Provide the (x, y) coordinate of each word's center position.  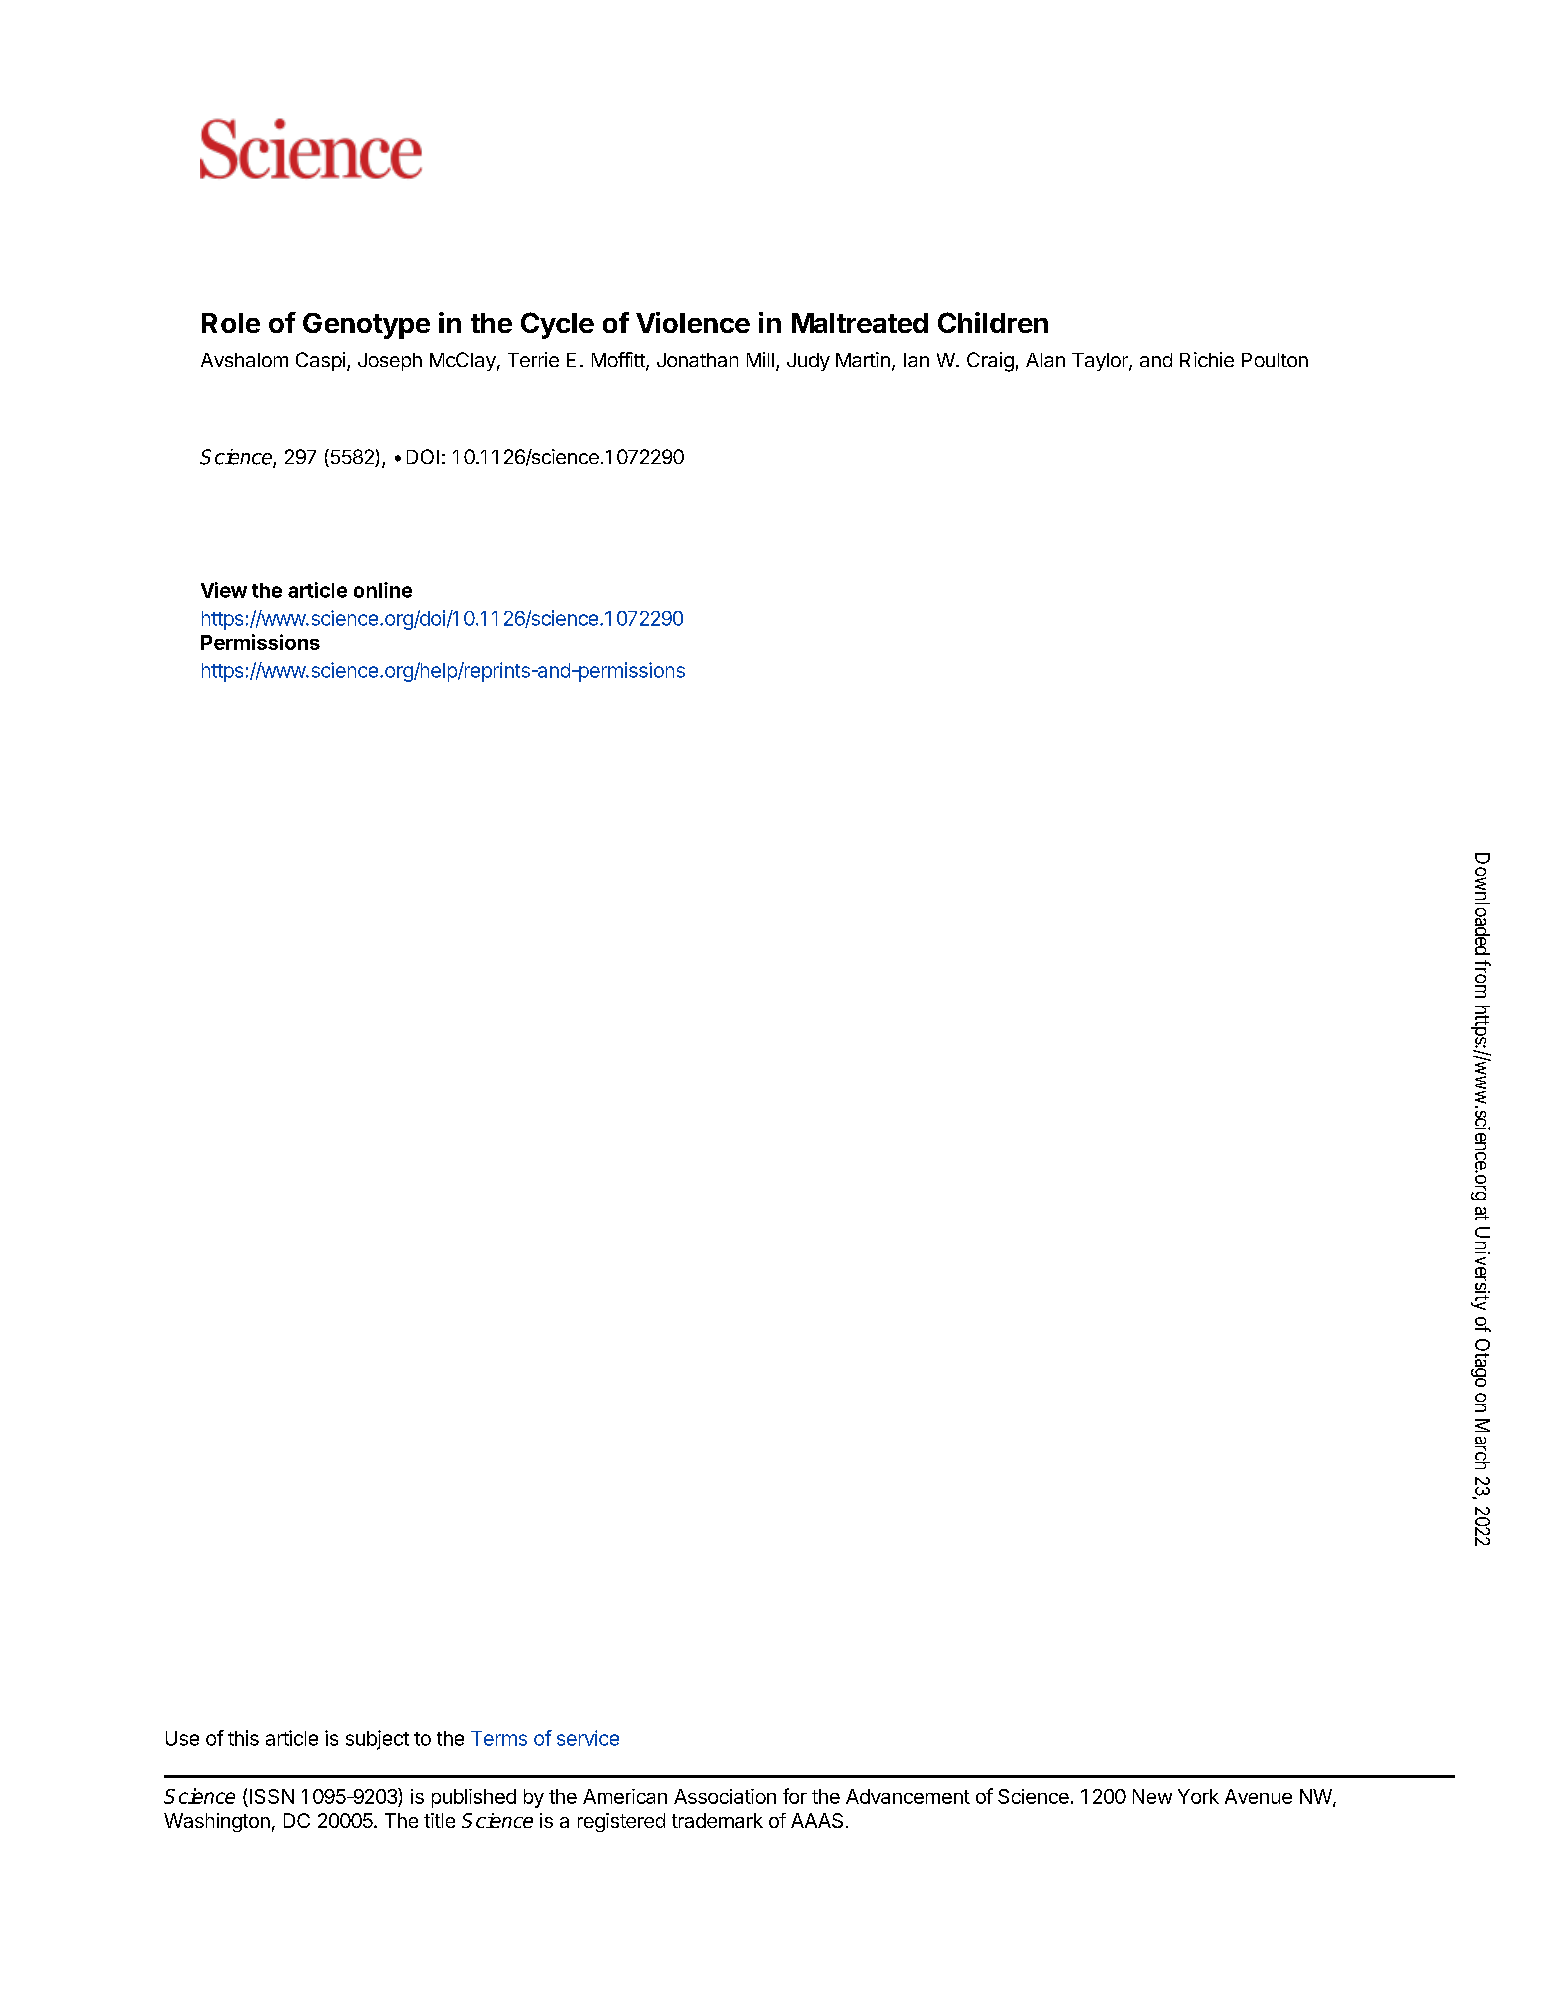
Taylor (1101, 362)
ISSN (272, 1796)
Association (725, 1796)
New (1152, 1796)
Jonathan (697, 360)
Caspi (320, 361)
